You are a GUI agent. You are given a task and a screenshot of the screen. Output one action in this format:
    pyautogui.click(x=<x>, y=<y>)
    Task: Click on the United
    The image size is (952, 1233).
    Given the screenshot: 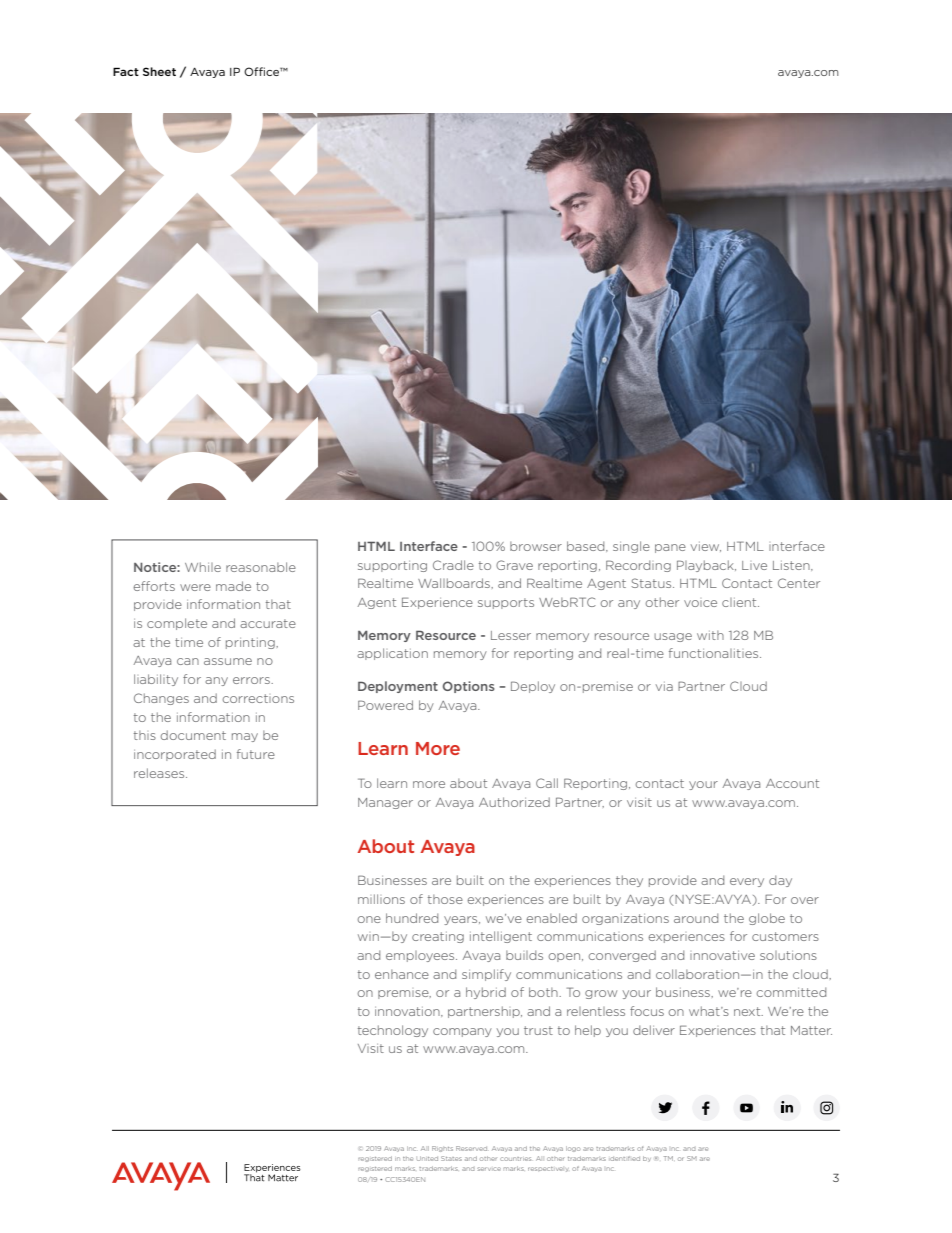 What is the action you would take?
    pyautogui.click(x=427, y=1158)
